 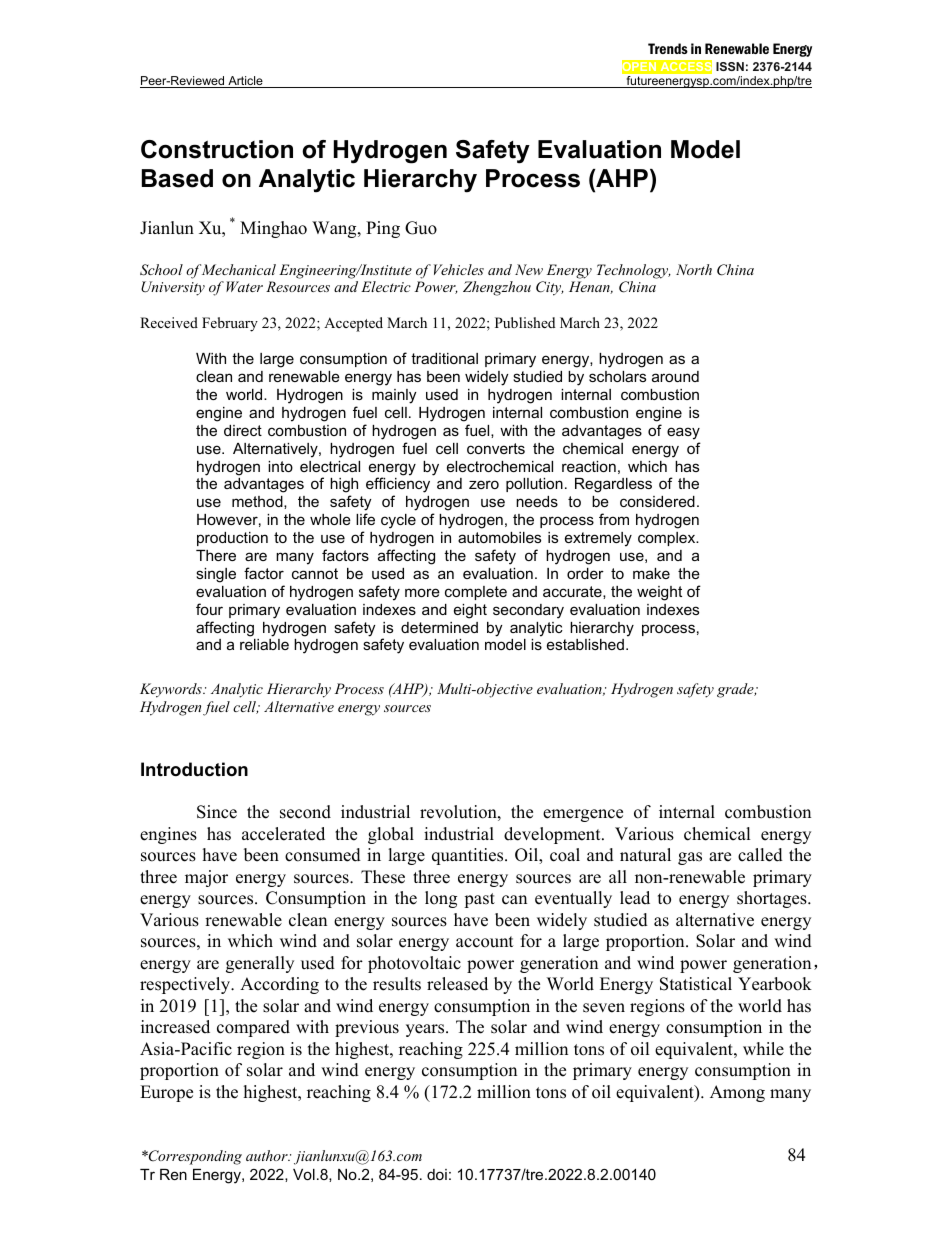 I want to click on Guo, so click(x=421, y=228).
